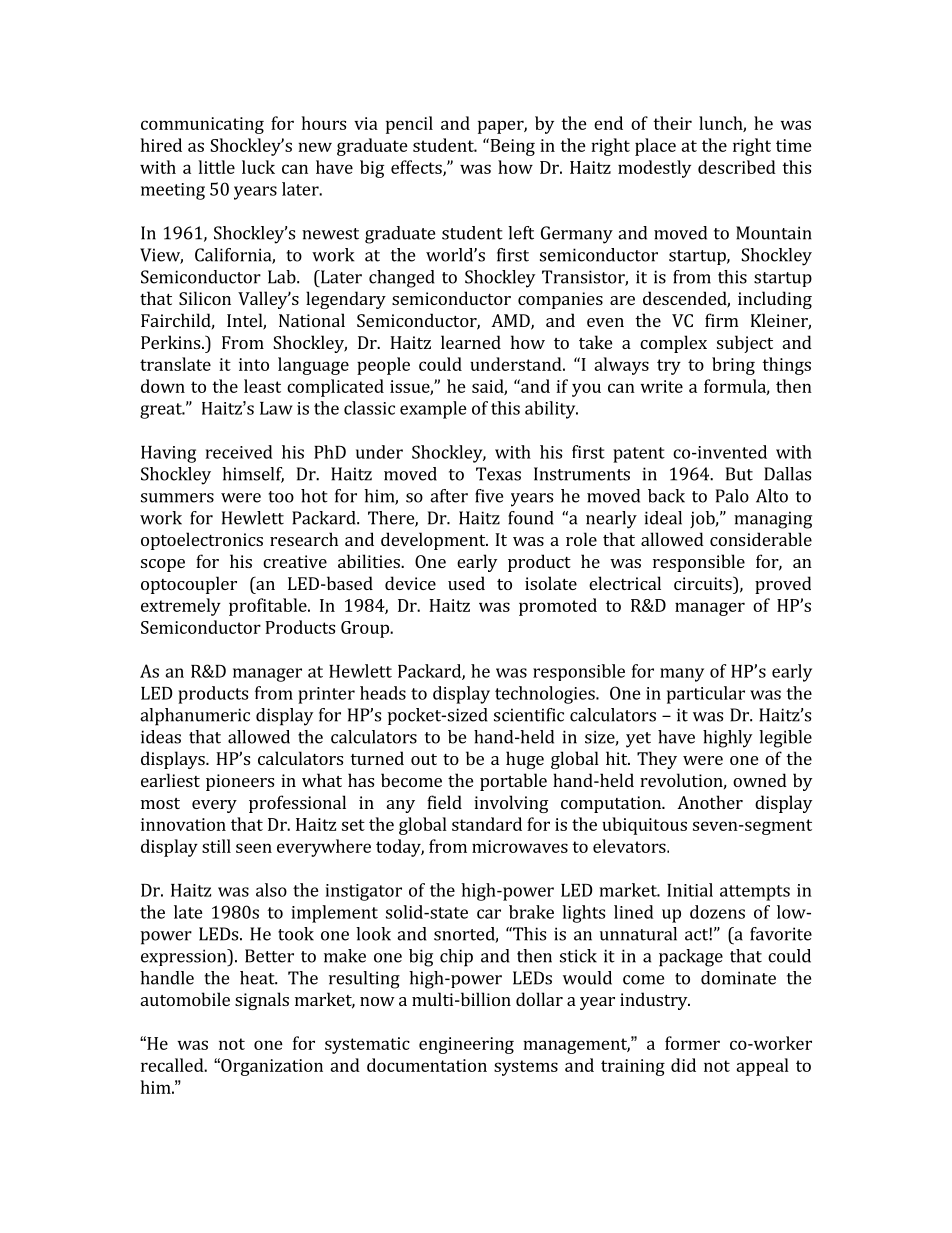  What do you see at coordinates (525, 760) in the screenshot?
I see `huge` at bounding box center [525, 760].
